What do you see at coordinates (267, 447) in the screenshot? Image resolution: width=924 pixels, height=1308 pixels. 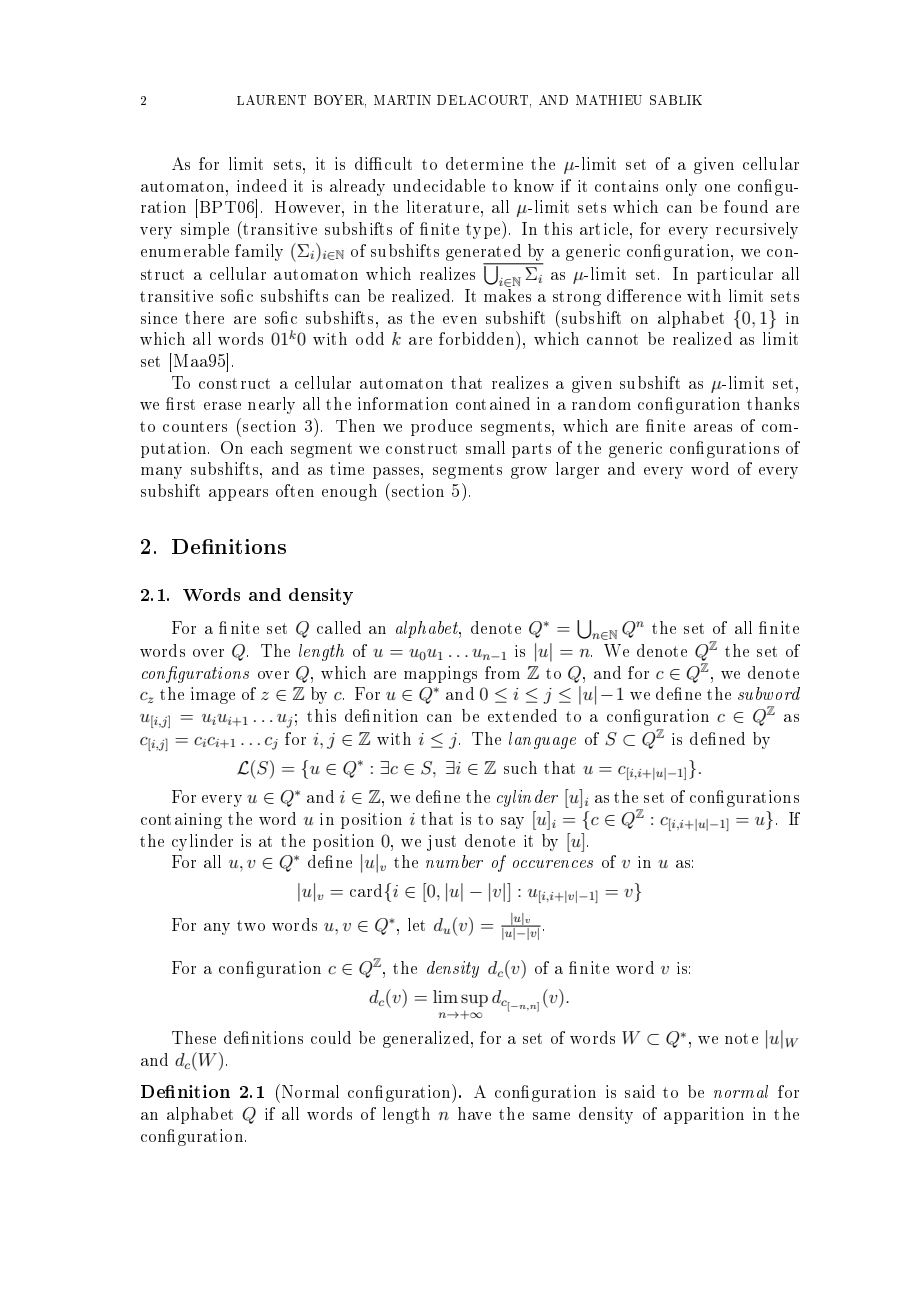 I see `each` at bounding box center [267, 447].
